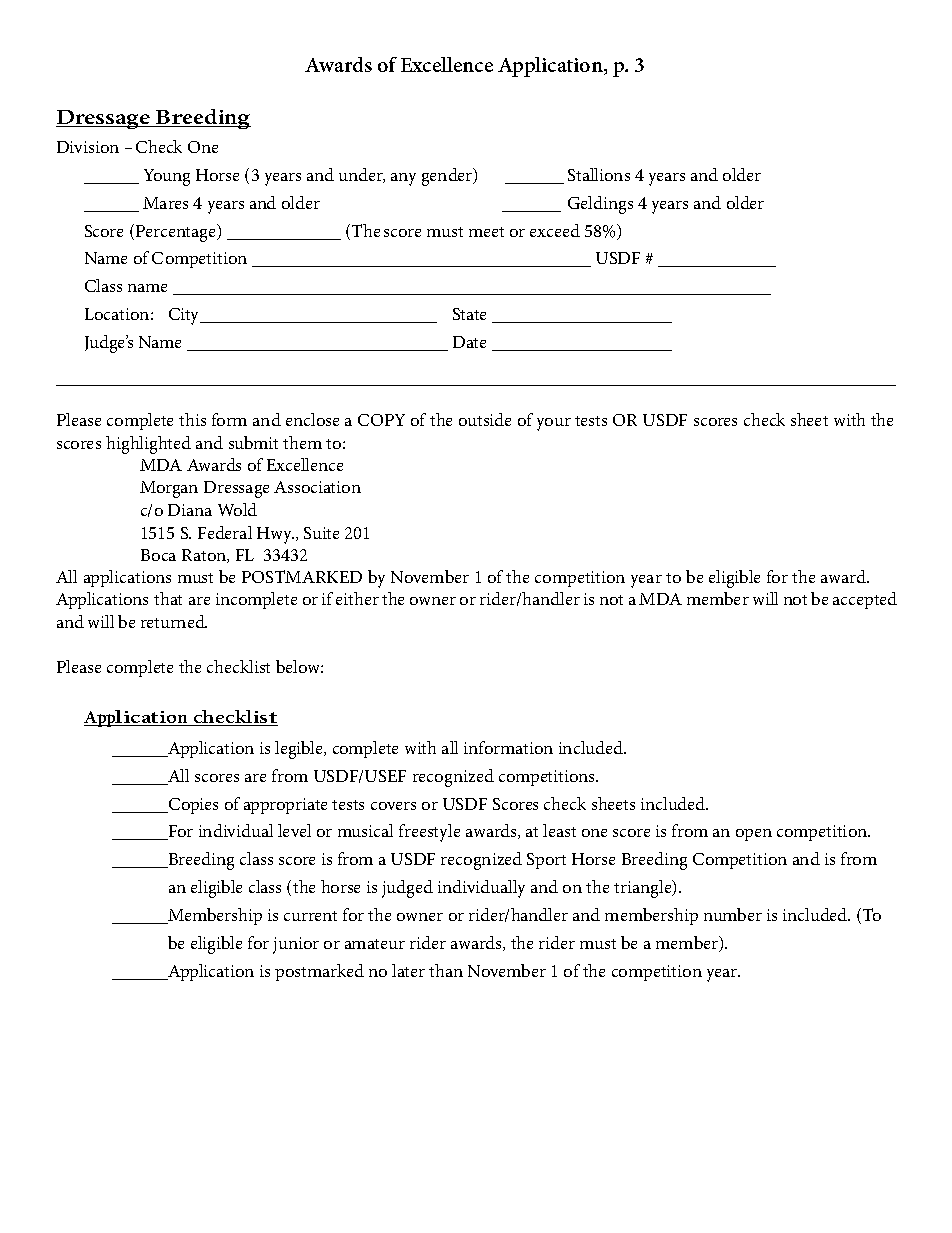 The image size is (952, 1233). What do you see at coordinates (167, 177) in the screenshot?
I see `Young` at bounding box center [167, 177].
